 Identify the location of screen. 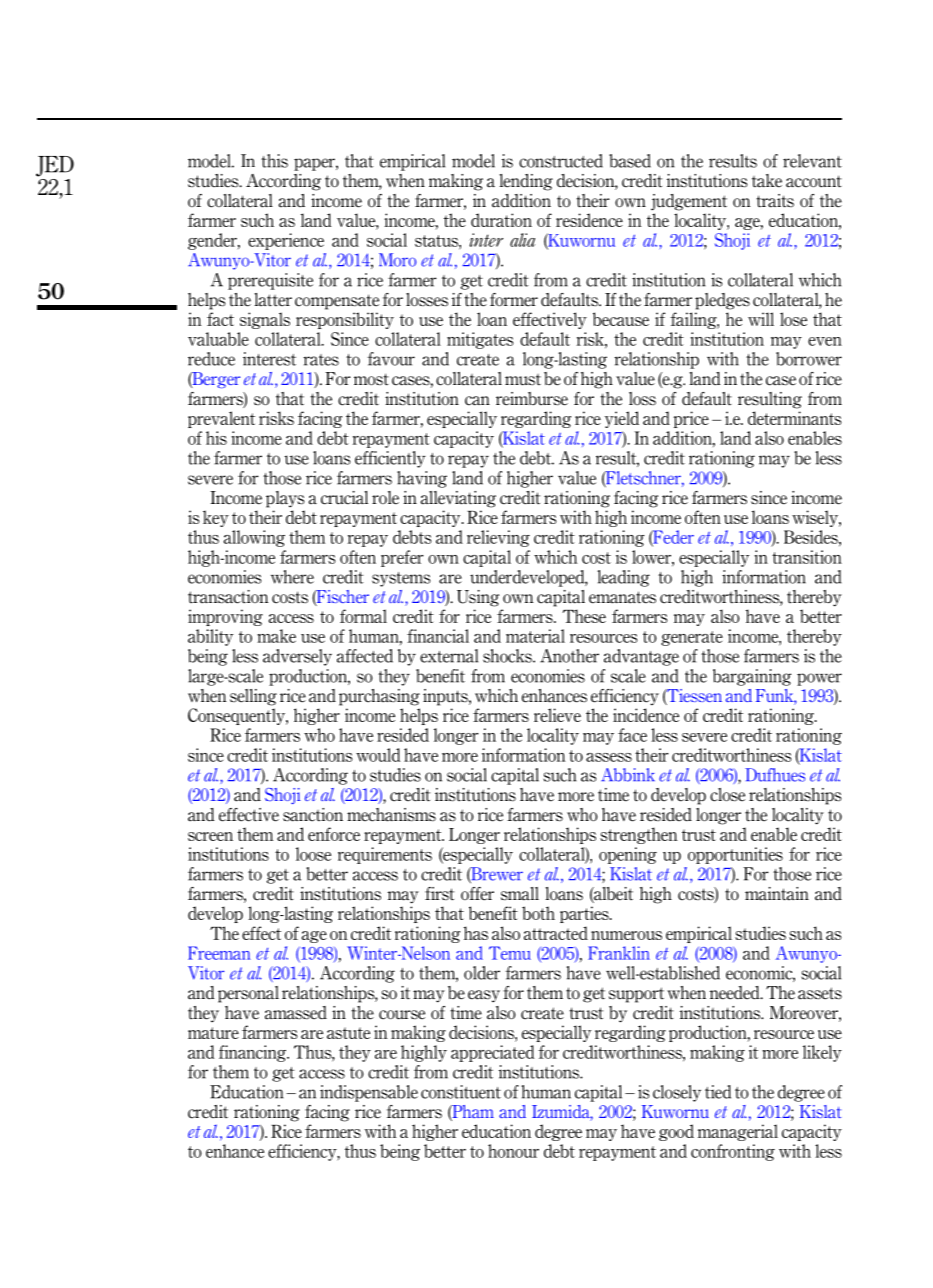
(210, 836).
